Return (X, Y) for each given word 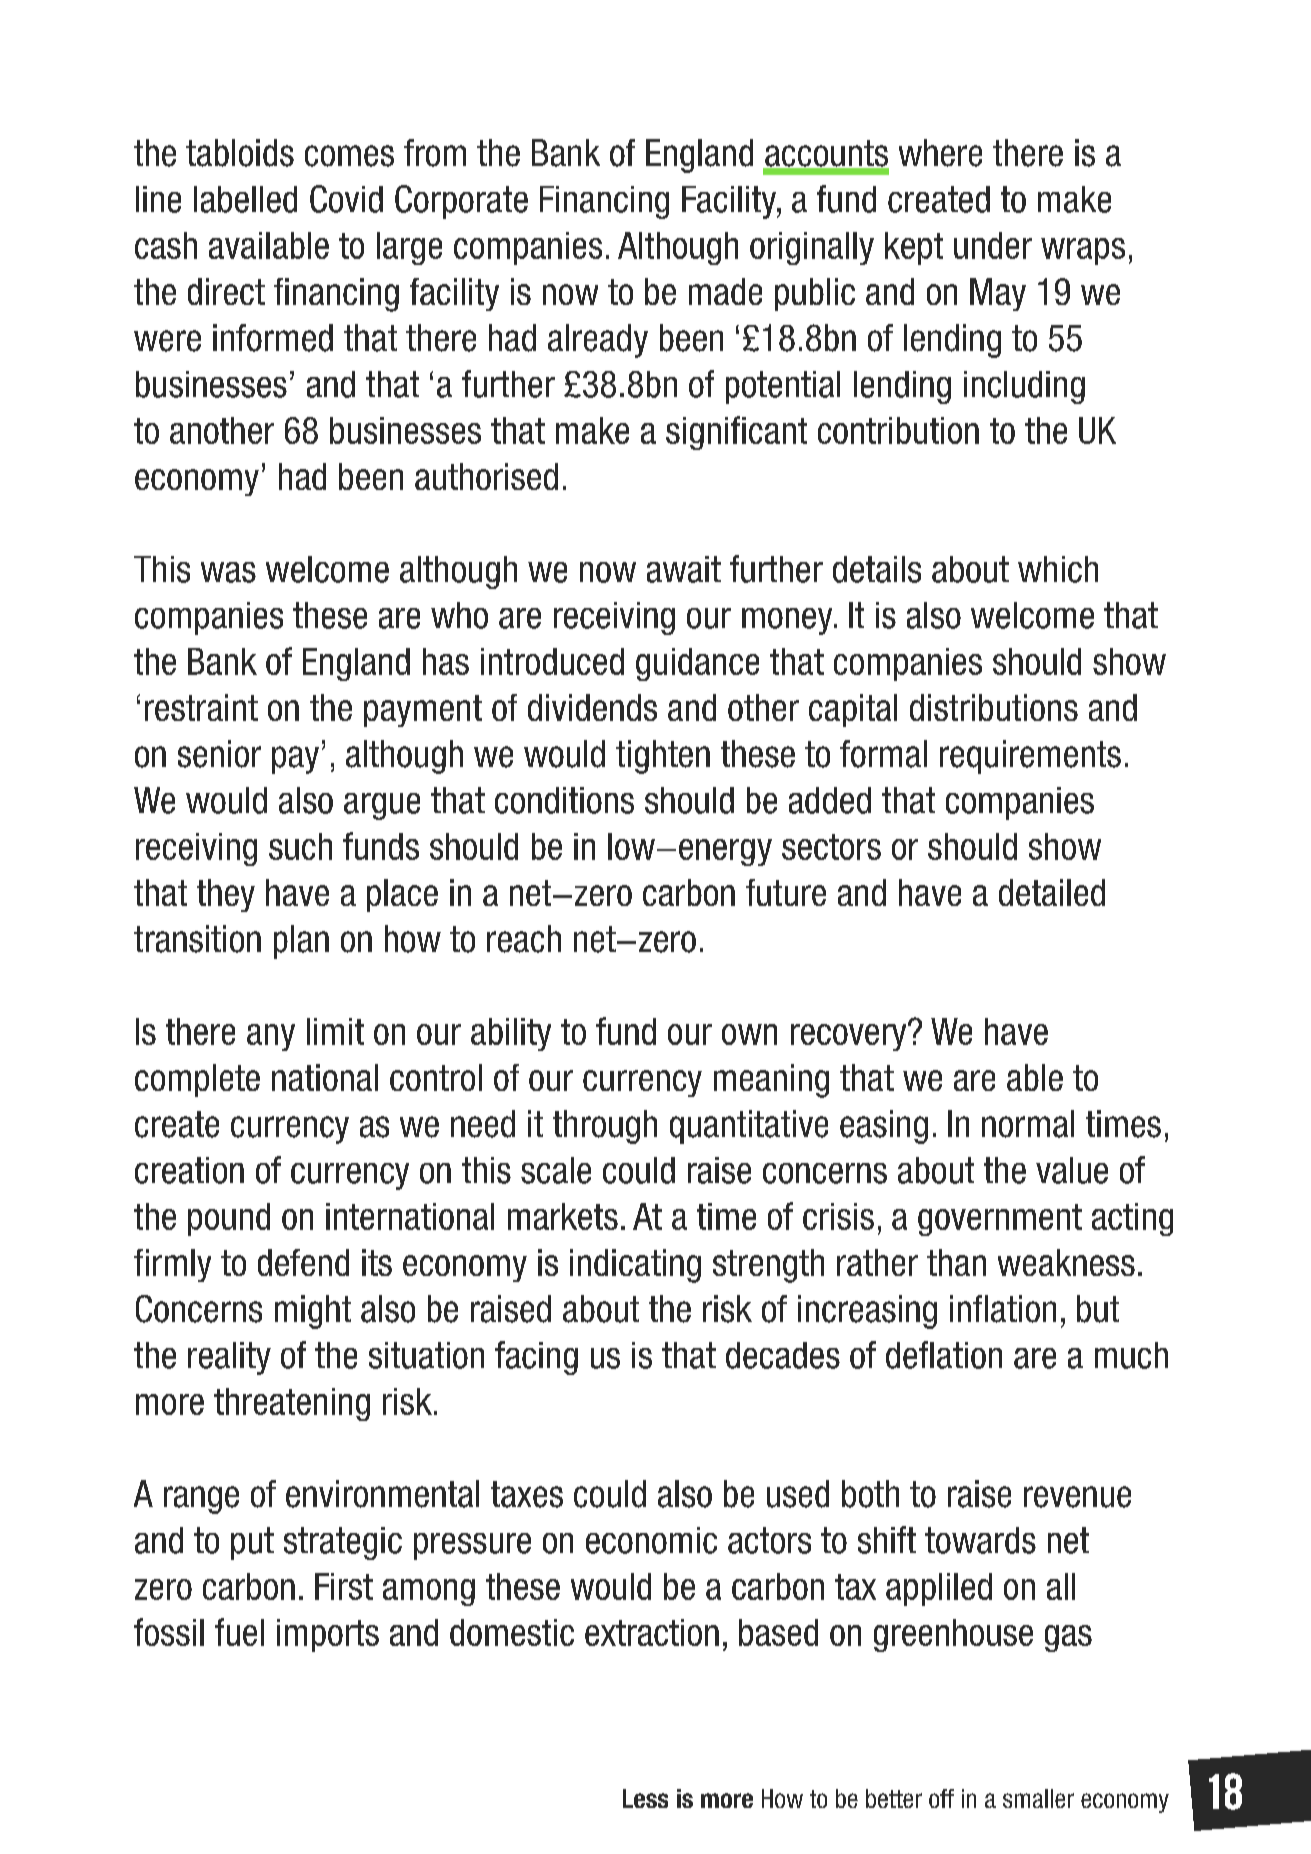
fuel (239, 1632)
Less (645, 1798)
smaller (1038, 1798)
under (993, 245)
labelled (245, 199)
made (725, 291)
